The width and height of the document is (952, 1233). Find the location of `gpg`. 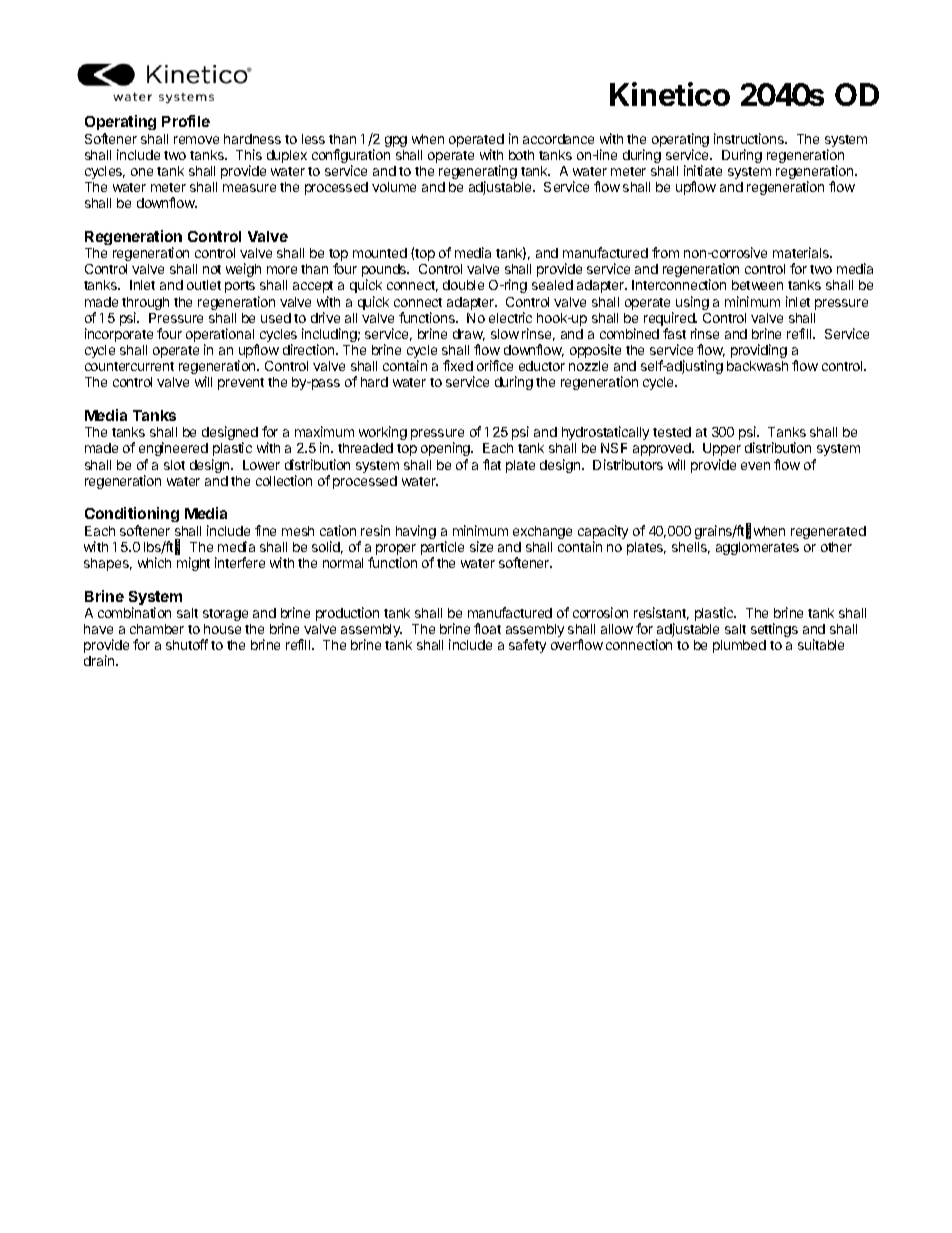

gpg is located at coordinates (396, 141).
